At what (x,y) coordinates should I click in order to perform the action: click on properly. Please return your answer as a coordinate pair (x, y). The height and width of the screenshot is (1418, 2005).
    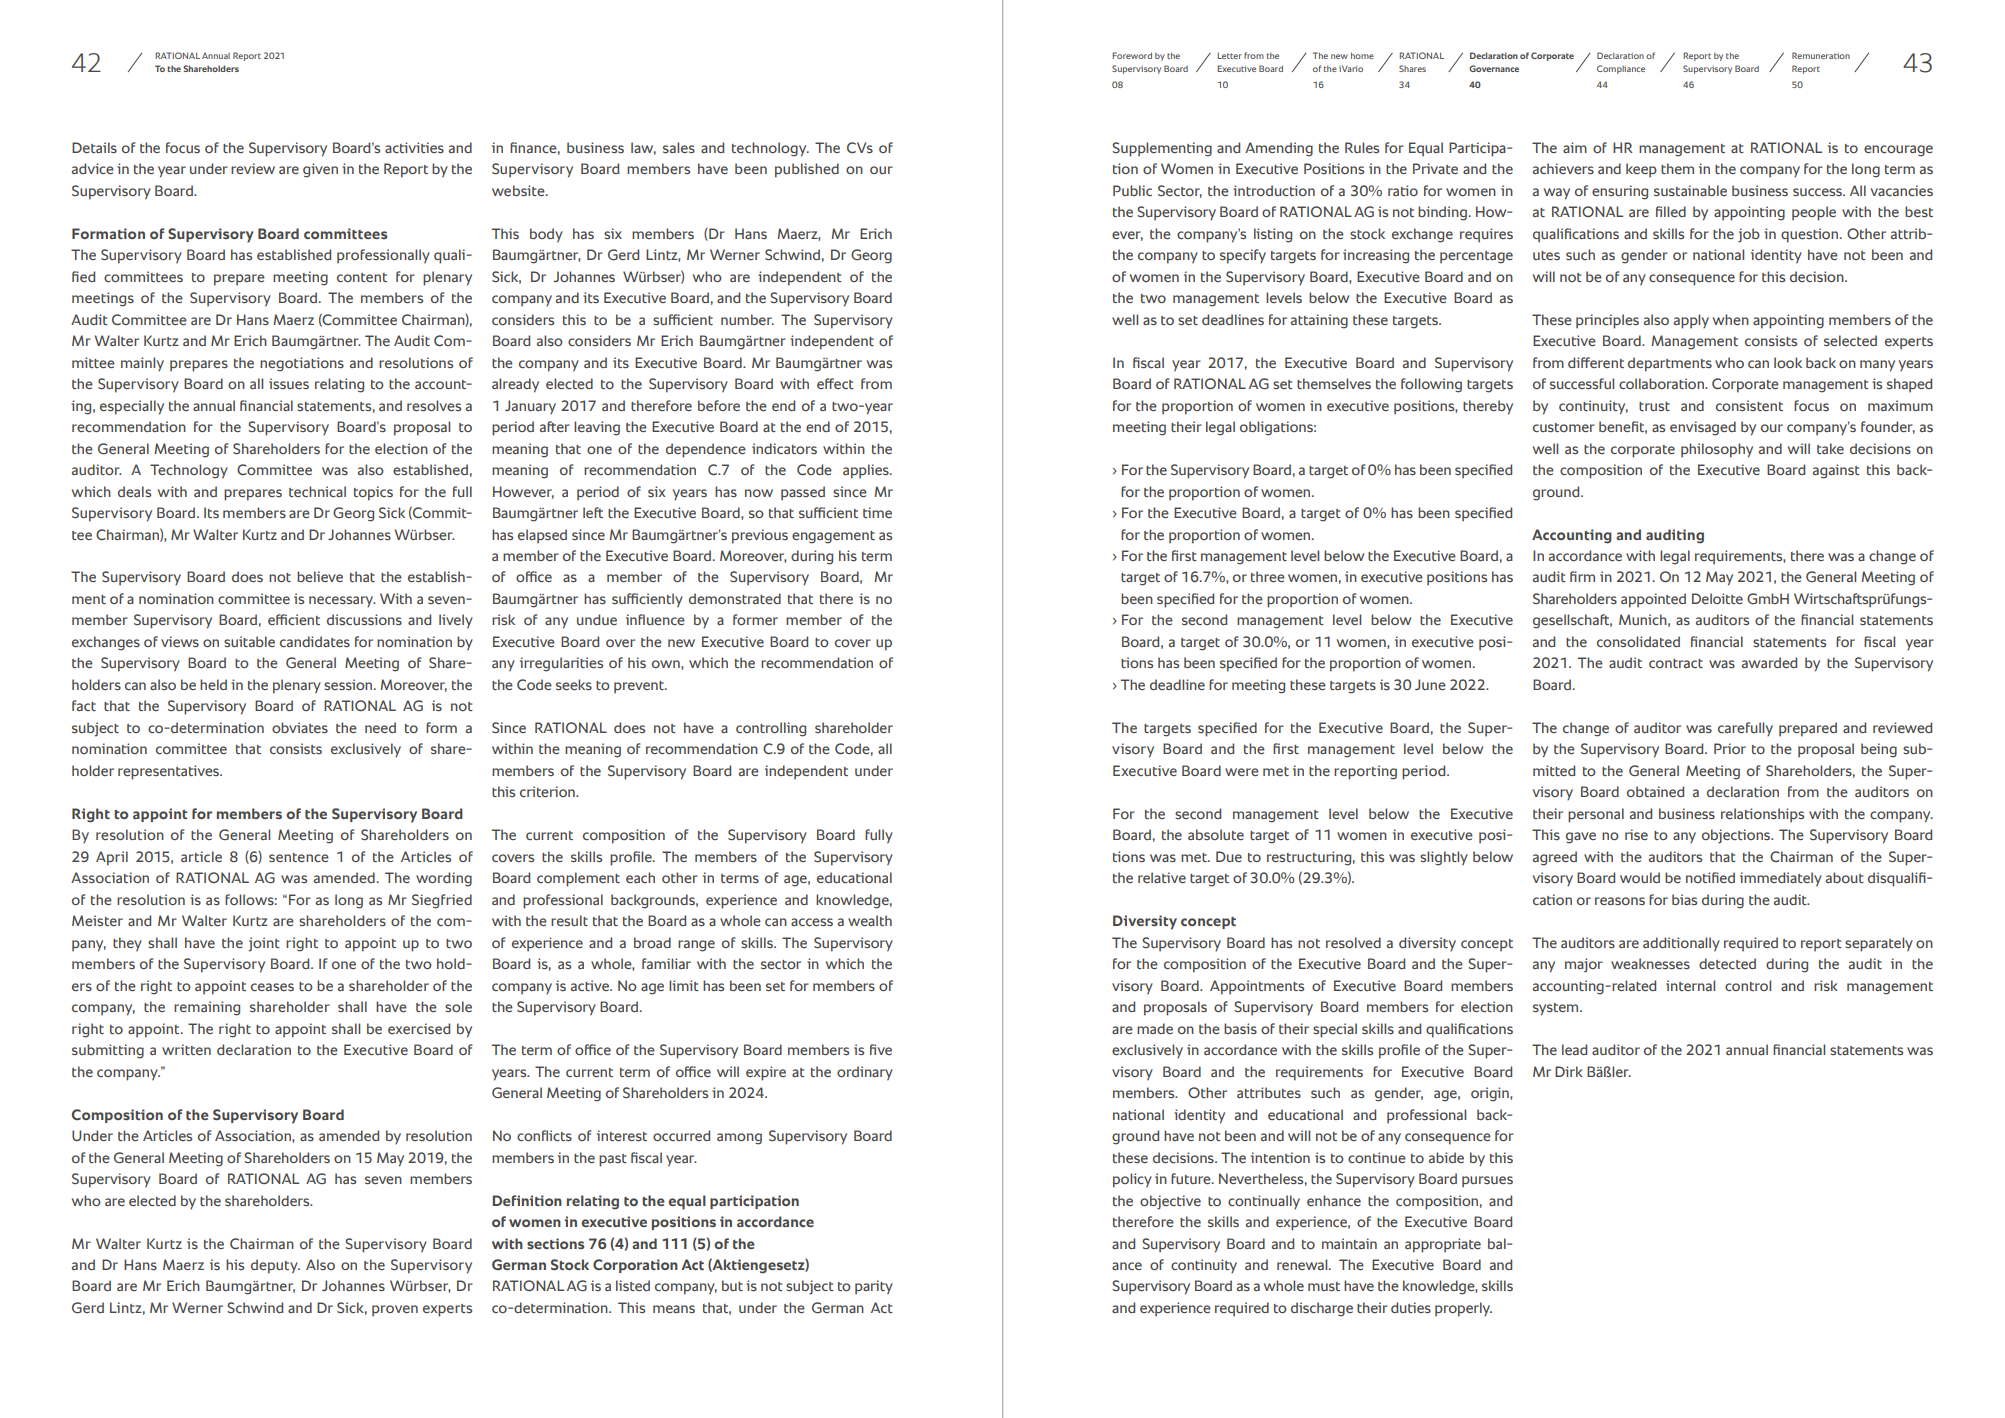
    Looking at the image, I should click on (1463, 1309).
